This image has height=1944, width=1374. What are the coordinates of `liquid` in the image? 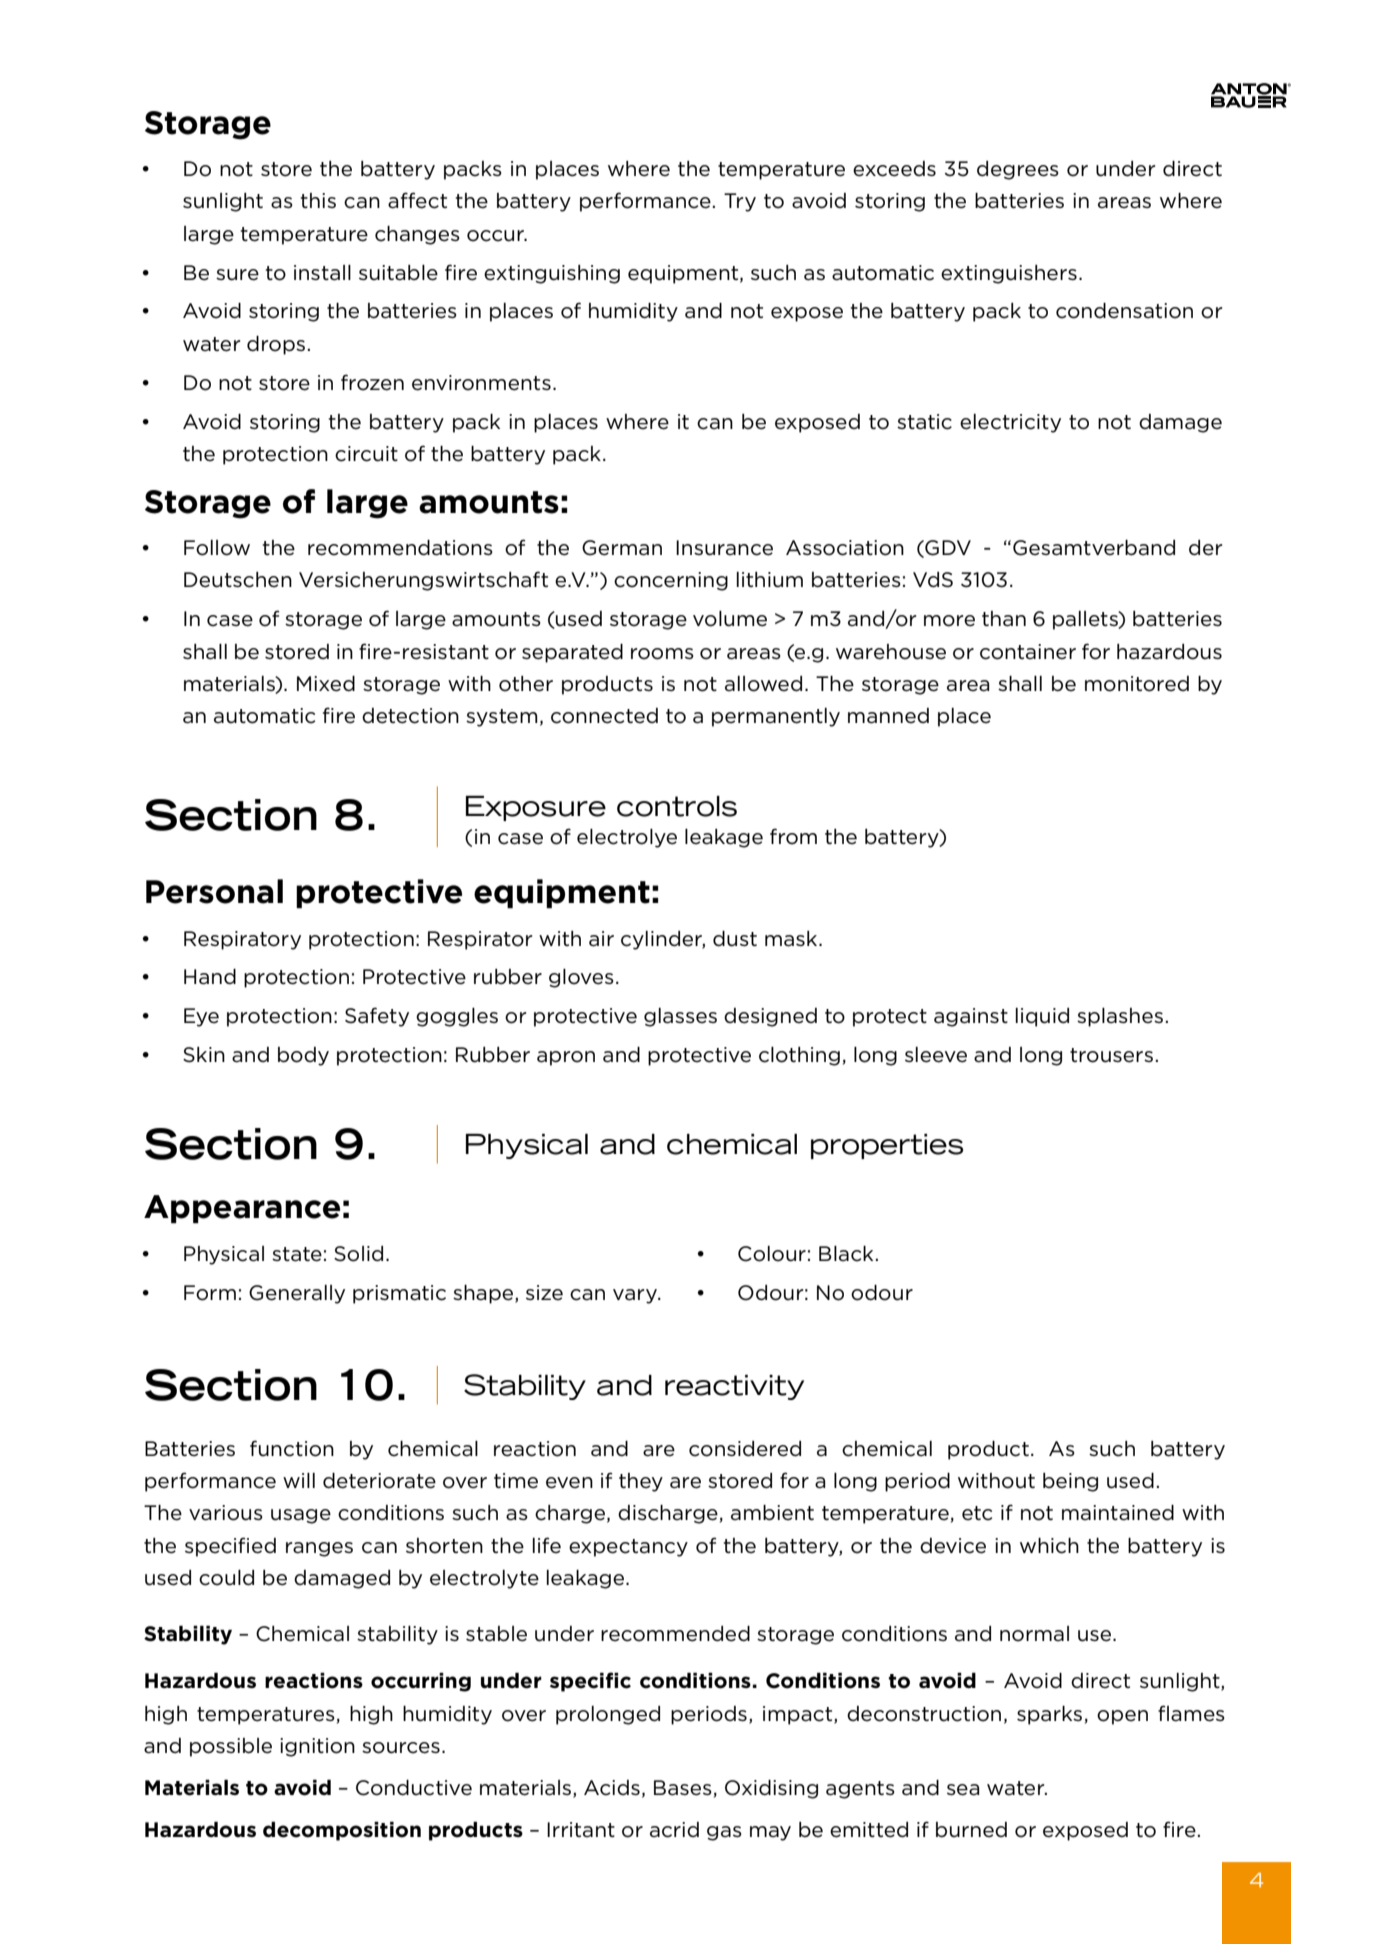 It's located at (1042, 1017).
